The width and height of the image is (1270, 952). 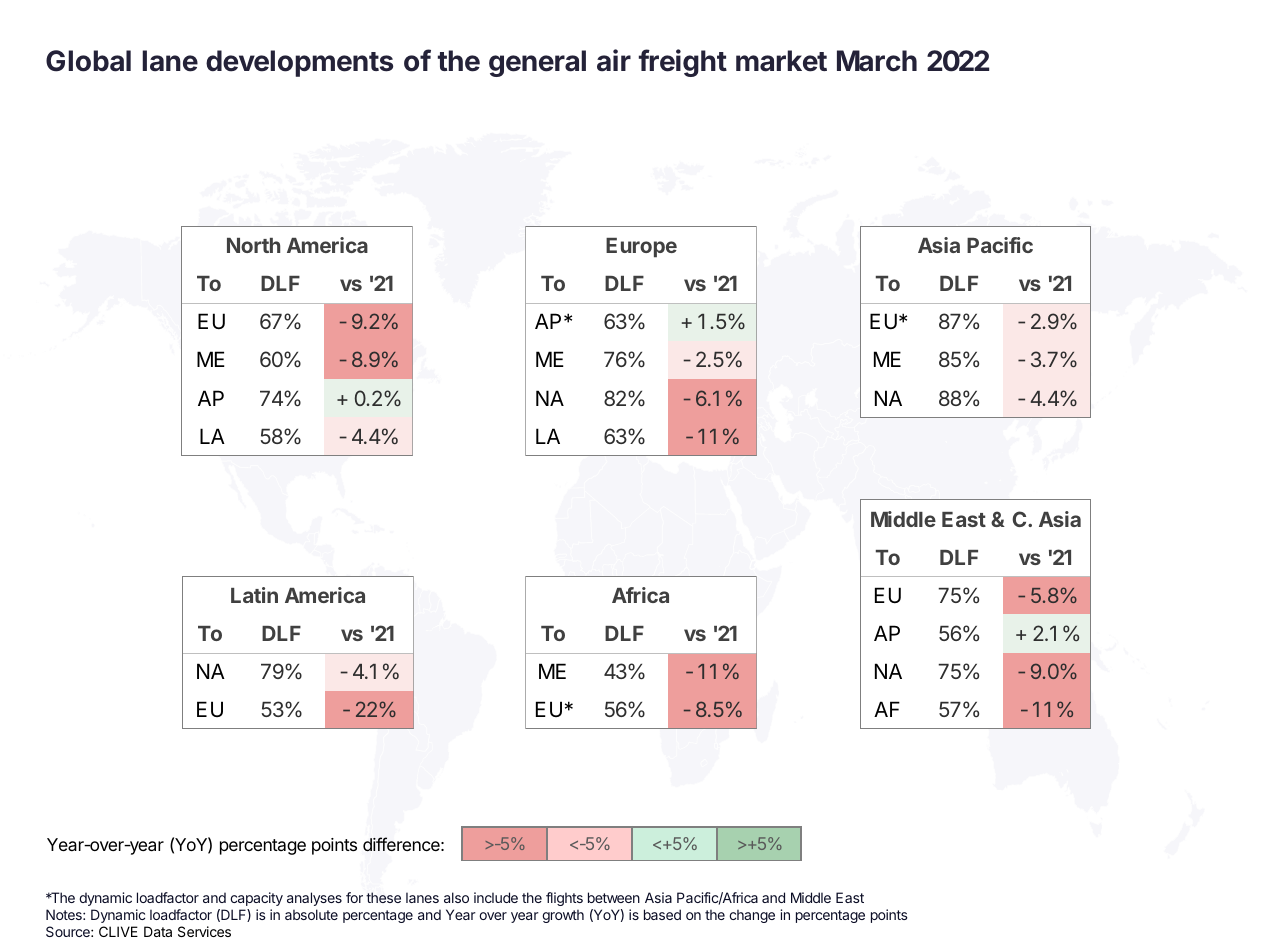 I want to click on Services, so click(x=204, y=931).
